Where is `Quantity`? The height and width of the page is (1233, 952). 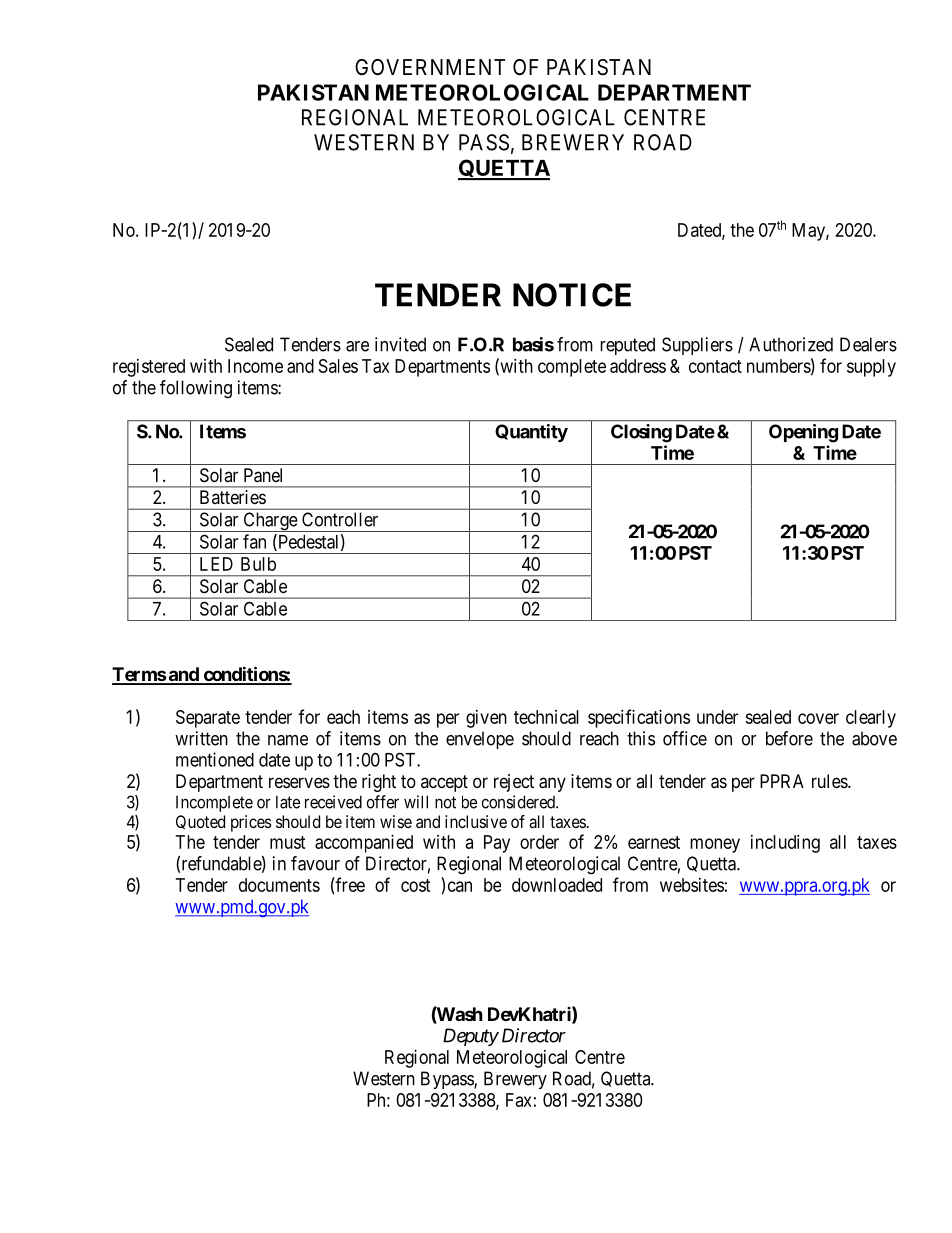 Quantity is located at coordinates (531, 433).
